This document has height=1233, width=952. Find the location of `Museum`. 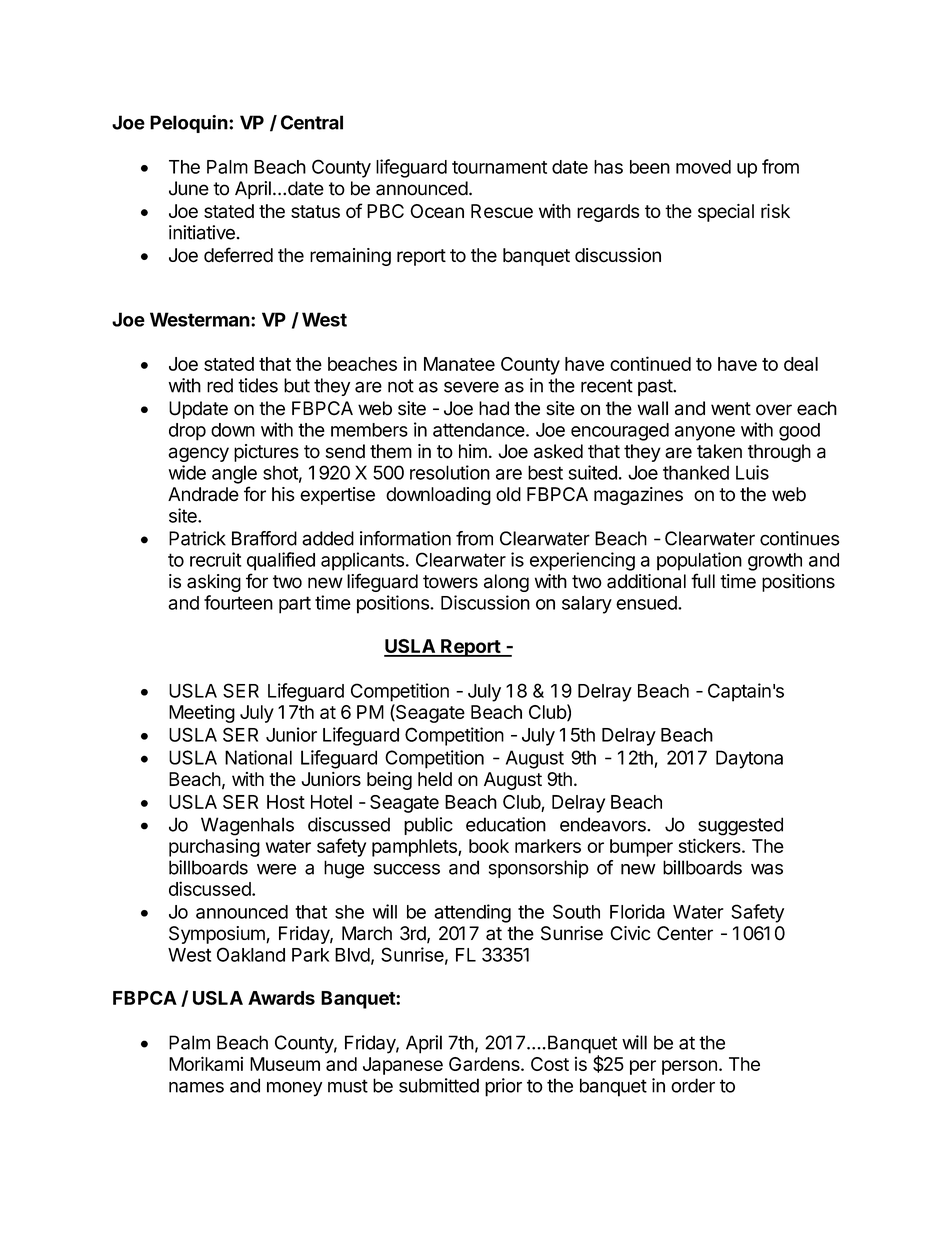

Museum is located at coordinates (285, 1064).
